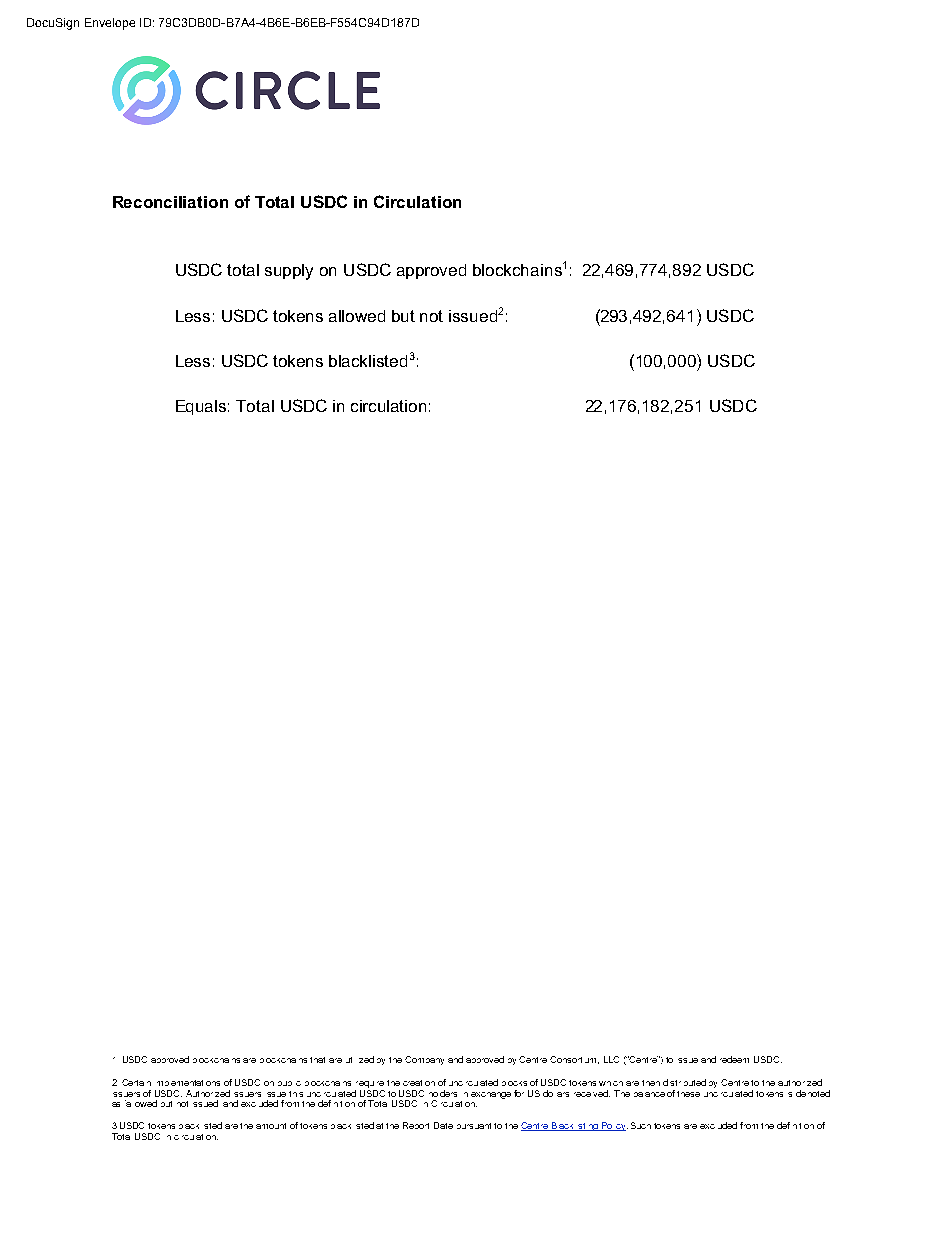 Image resolution: width=952 pixels, height=1233 pixels. I want to click on implementations, so click(188, 1083).
